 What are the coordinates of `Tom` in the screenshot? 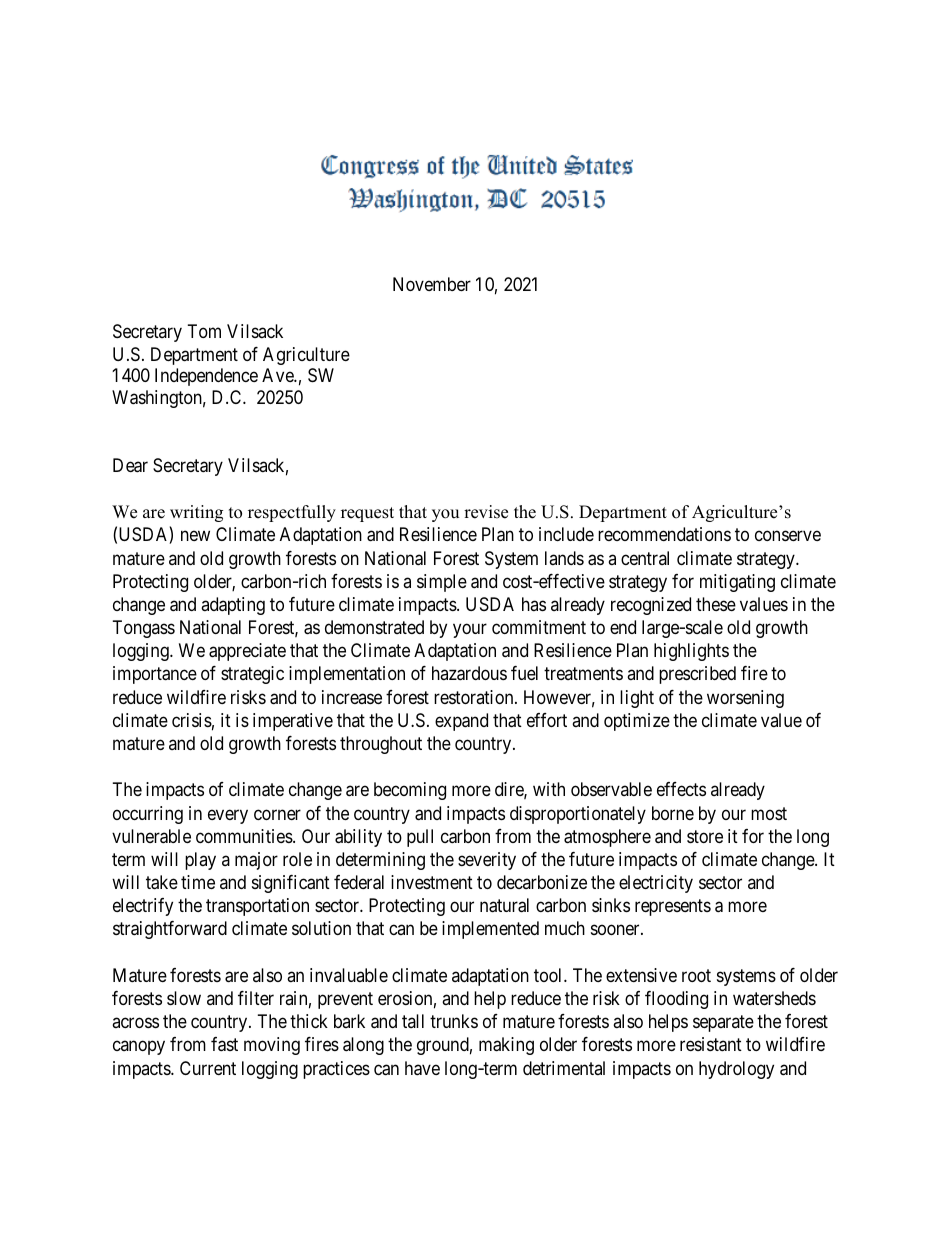 It's located at (204, 331).
